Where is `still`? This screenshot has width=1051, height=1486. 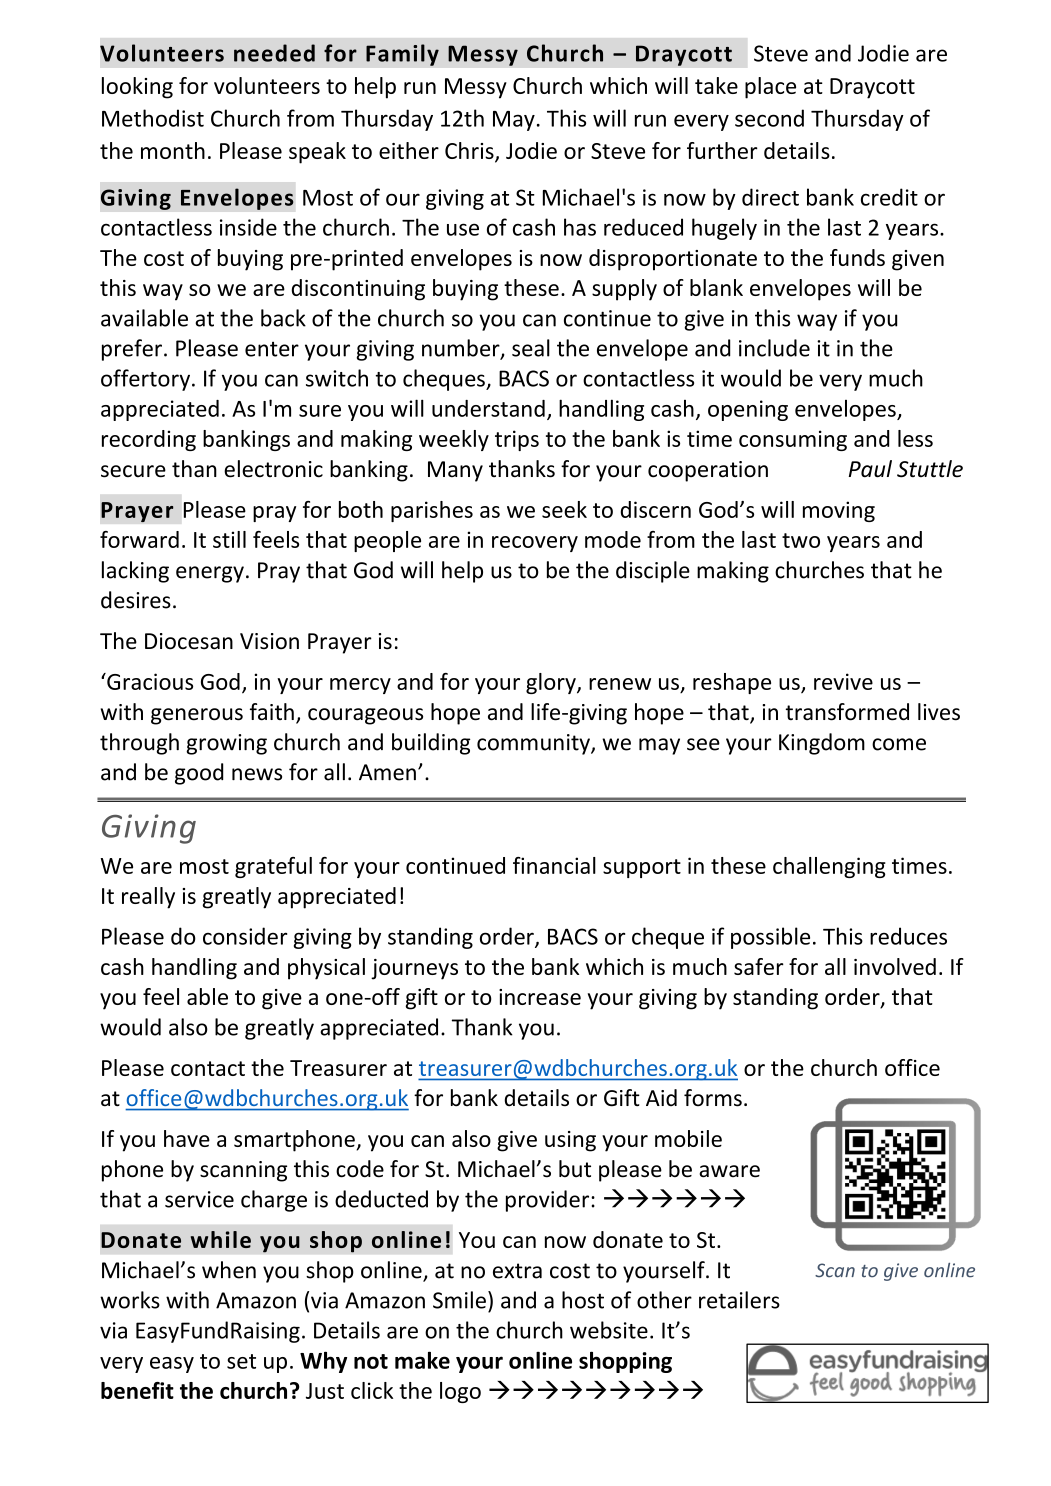
still is located at coordinates (229, 539).
